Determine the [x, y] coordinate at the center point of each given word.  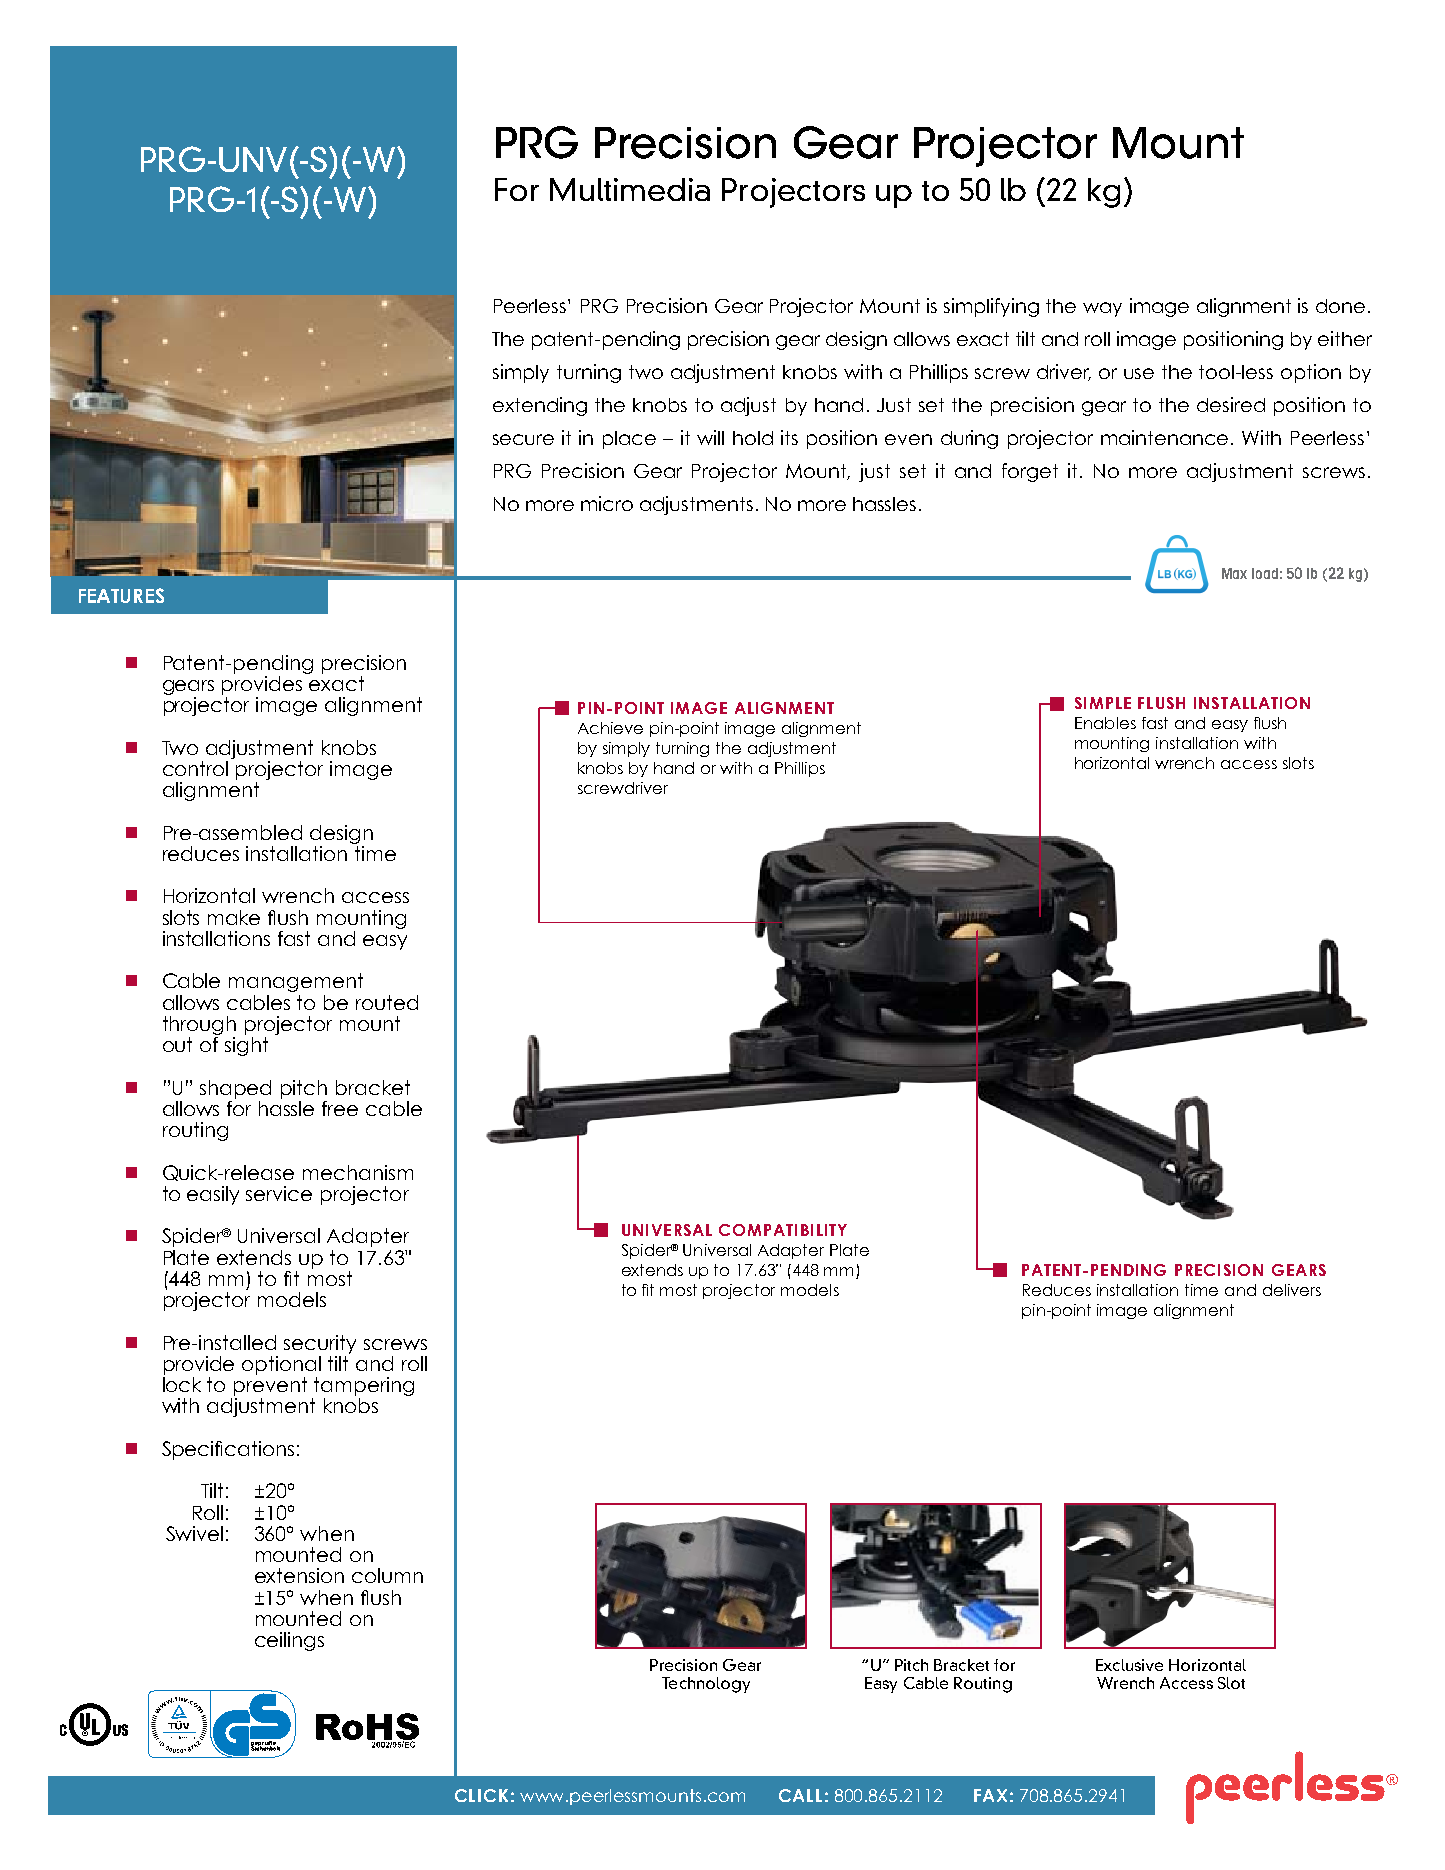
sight [246, 1046]
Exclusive [1129, 1665]
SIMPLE [1103, 703]
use [1139, 373]
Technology [706, 1685]
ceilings [289, 1641]
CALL [800, 1795]
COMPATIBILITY [783, 1230]
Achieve [610, 728]
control [195, 768]
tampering [364, 1388]
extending [540, 406]
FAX [990, 1795]
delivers [1292, 1290]
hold [753, 438]
